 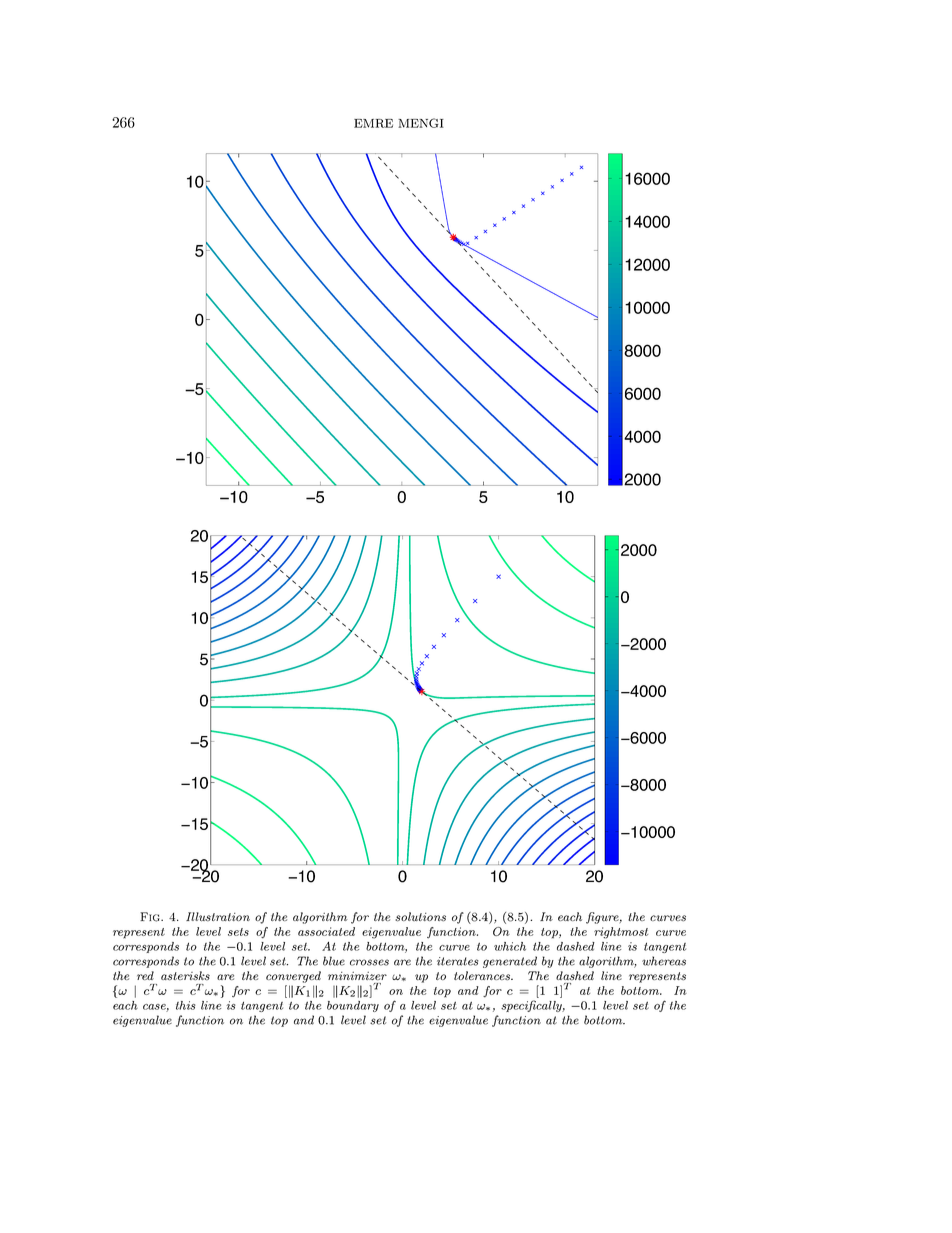 What do you see at coordinates (218, 917) in the document?
I see `Illustration` at bounding box center [218, 917].
